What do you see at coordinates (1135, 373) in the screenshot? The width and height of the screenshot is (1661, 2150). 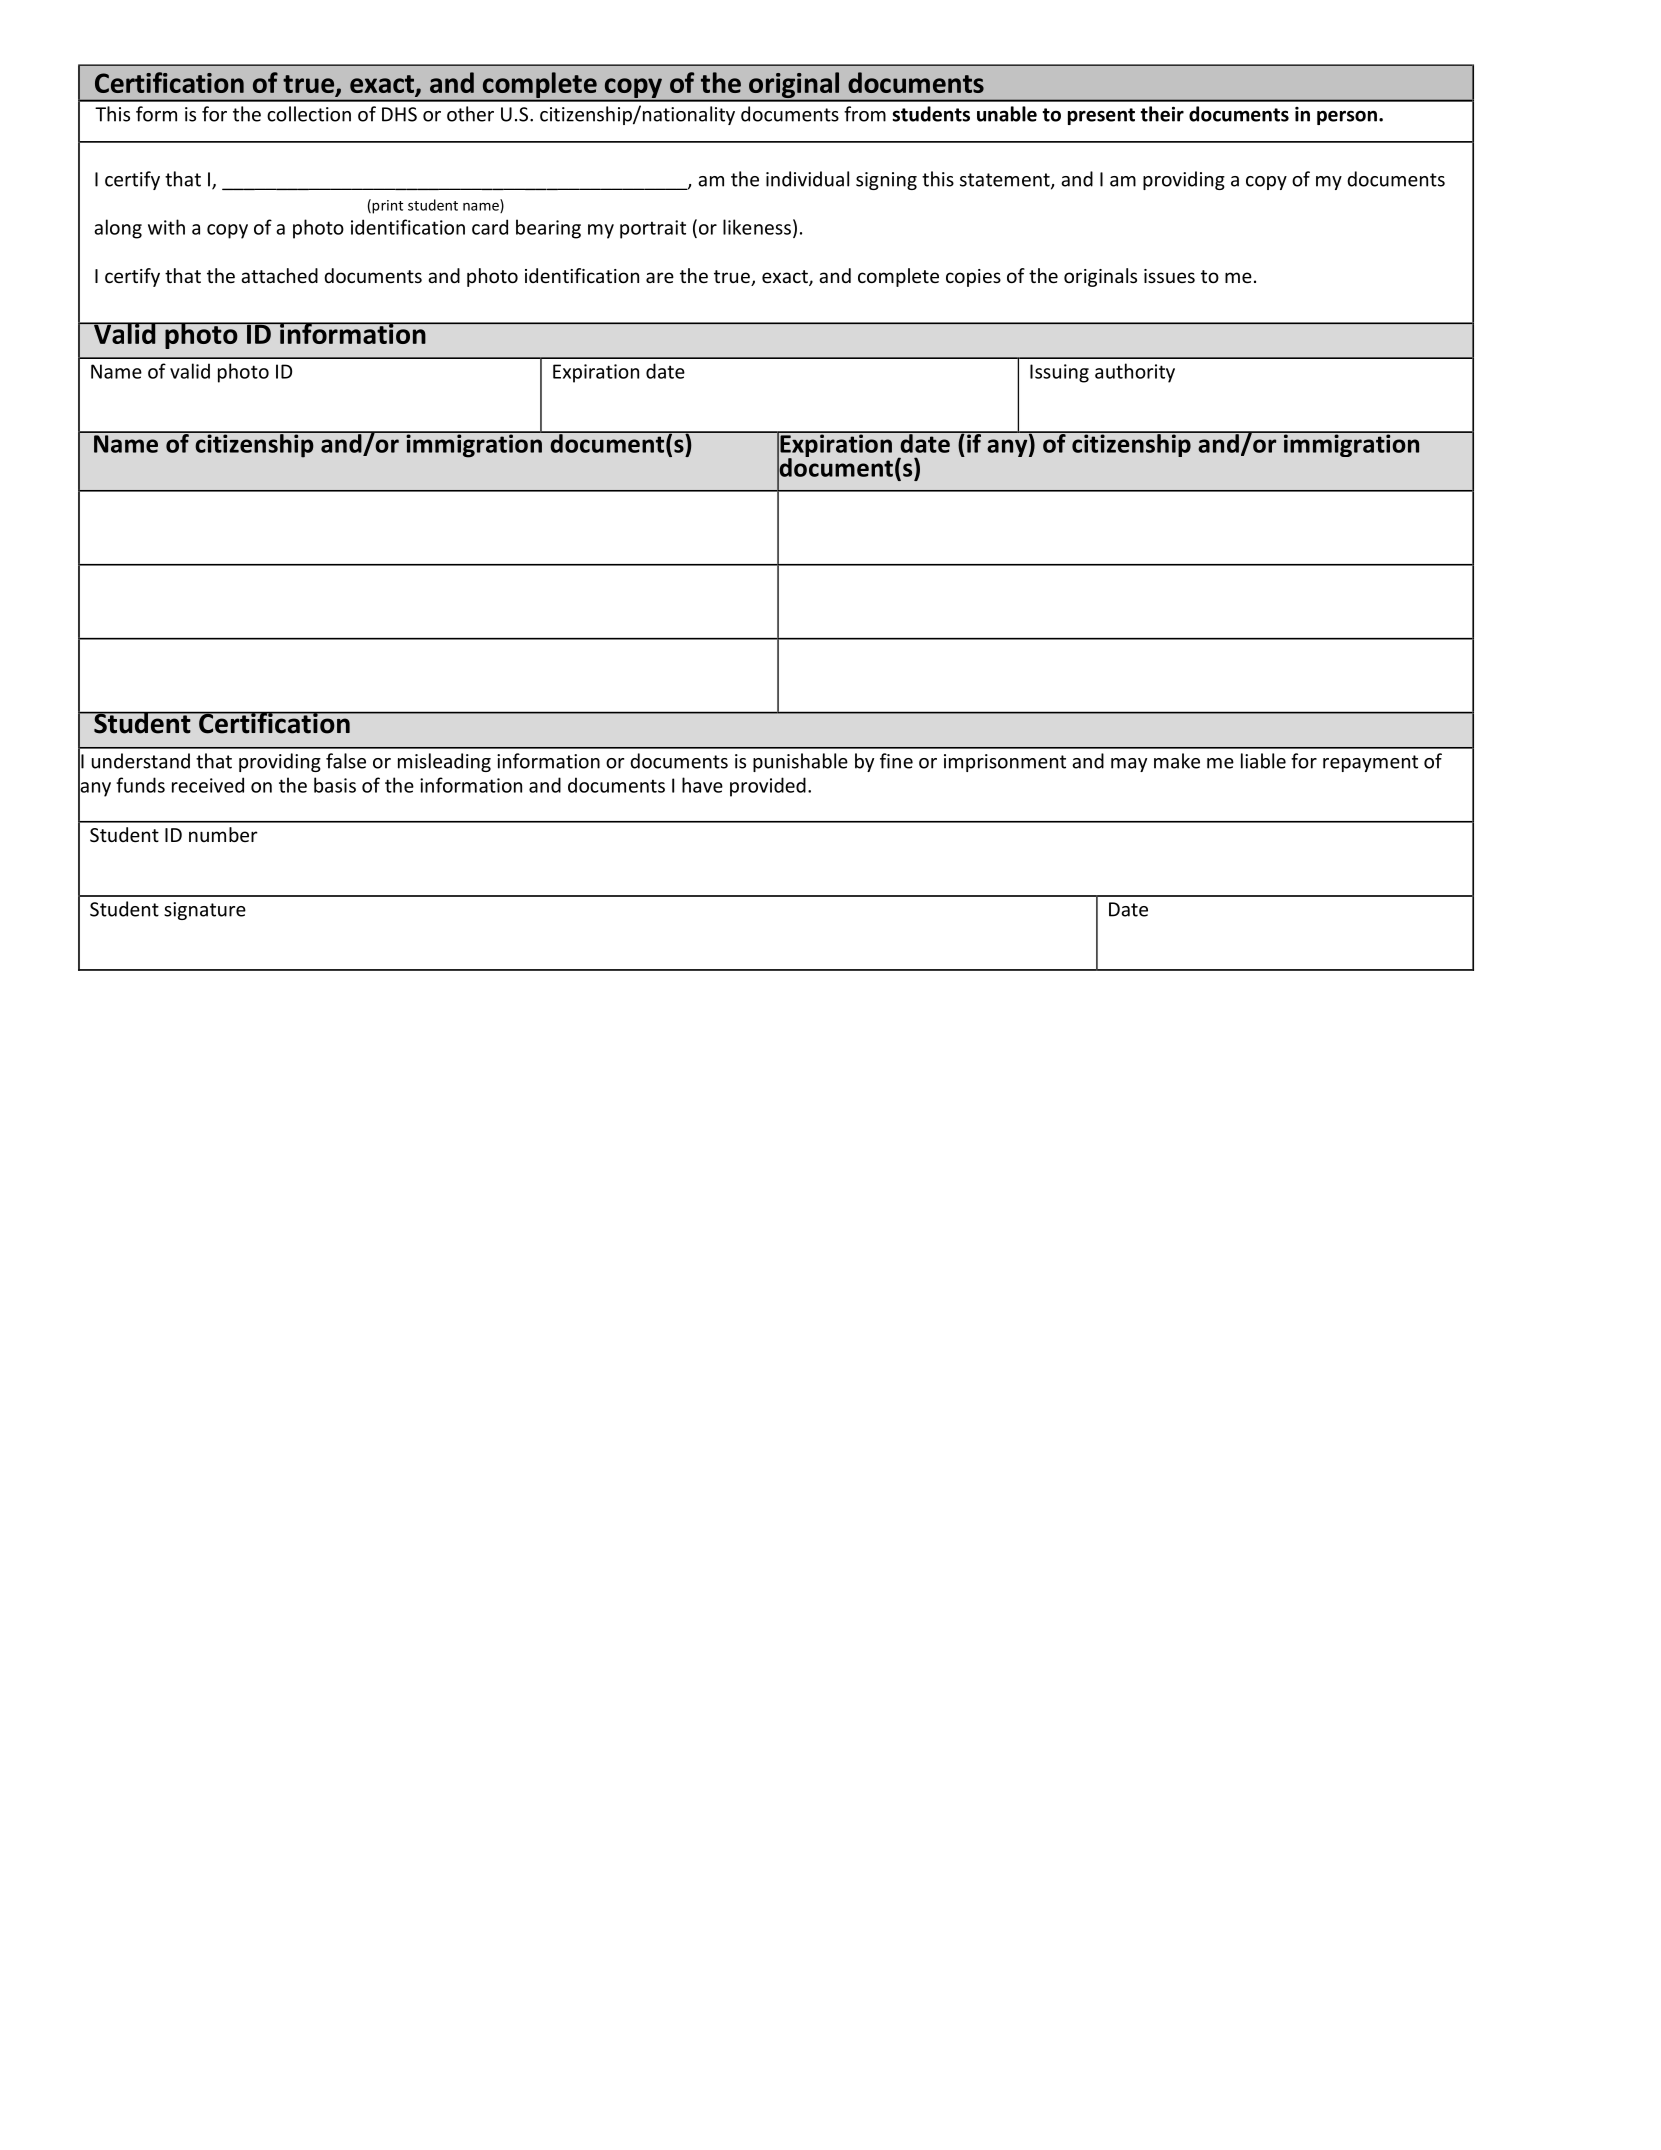 I see `authority` at bounding box center [1135, 373].
